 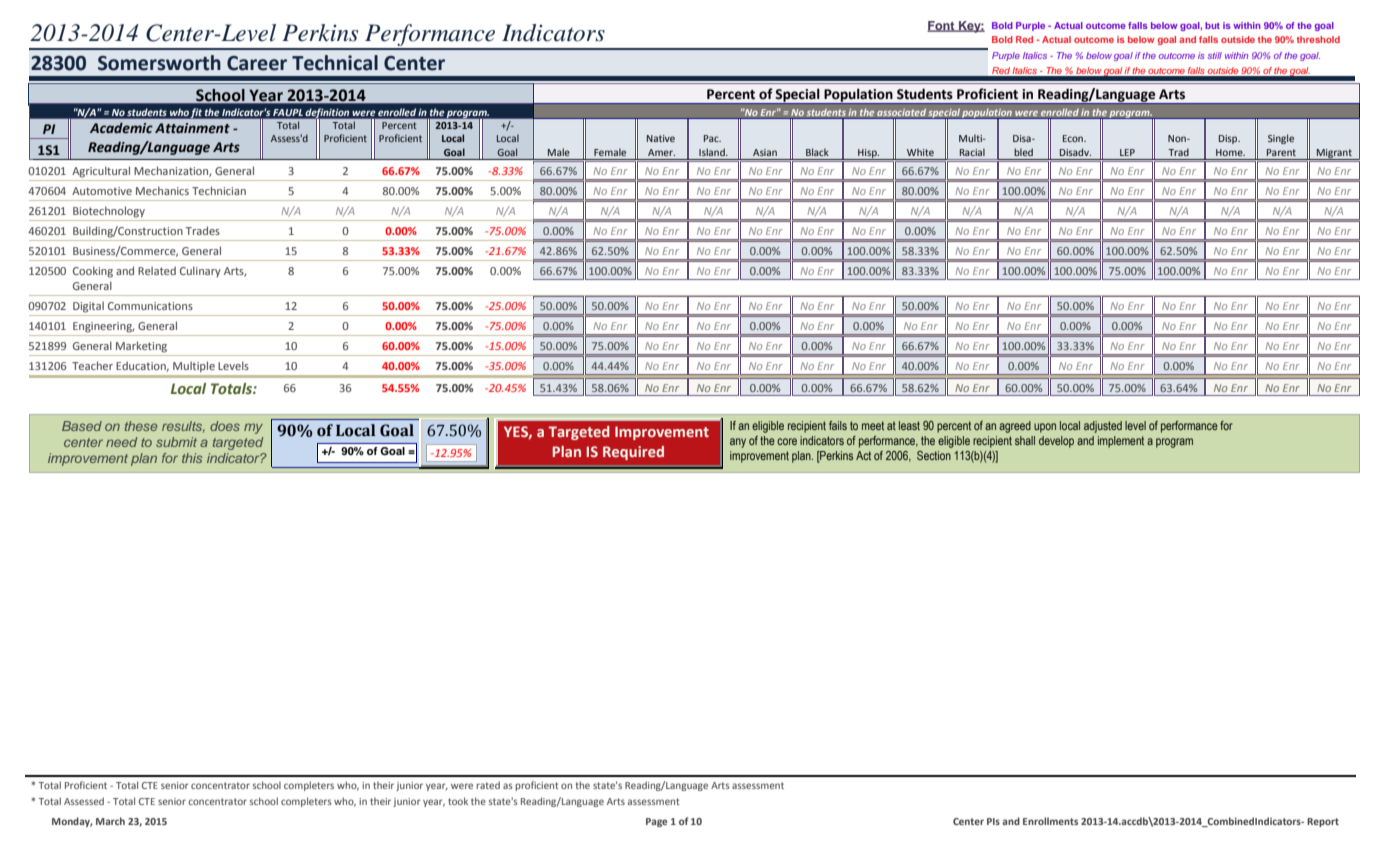 I want to click on March, so click(x=110, y=821).
